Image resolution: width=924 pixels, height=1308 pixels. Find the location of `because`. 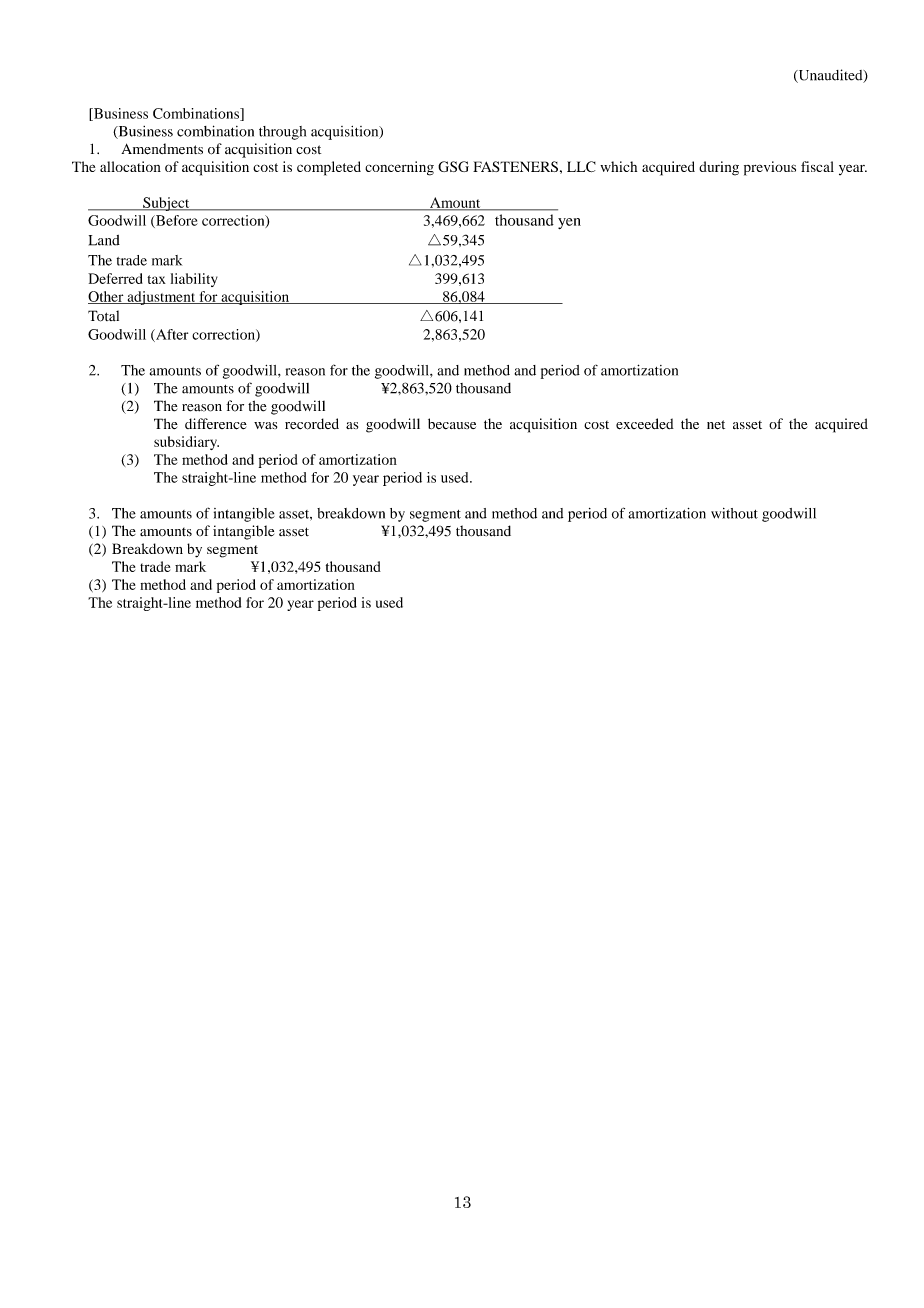

because is located at coordinates (452, 423).
